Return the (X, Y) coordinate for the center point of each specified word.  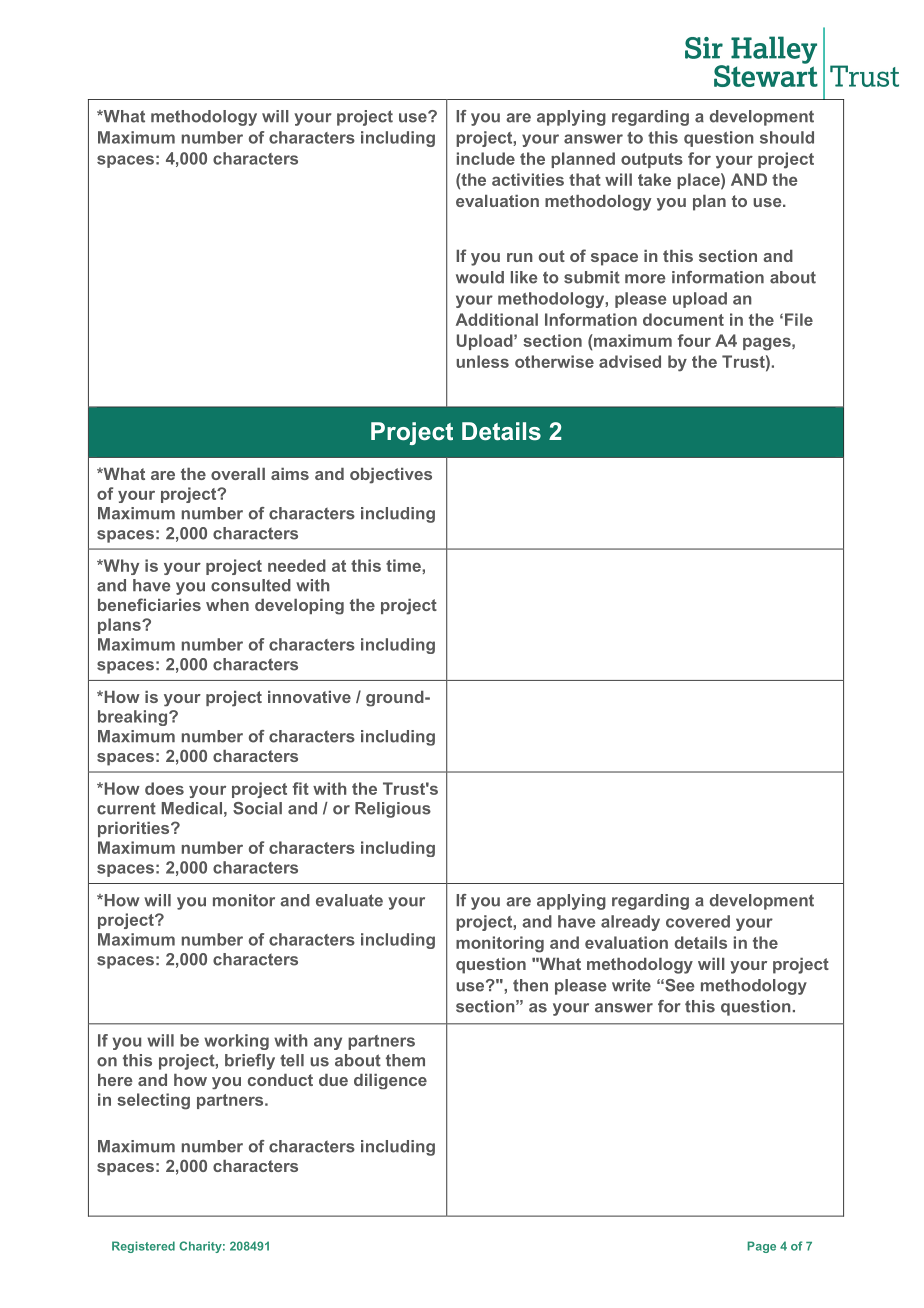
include (486, 158)
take (654, 179)
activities (528, 179)
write (631, 985)
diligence (390, 1081)
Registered (143, 1247)
